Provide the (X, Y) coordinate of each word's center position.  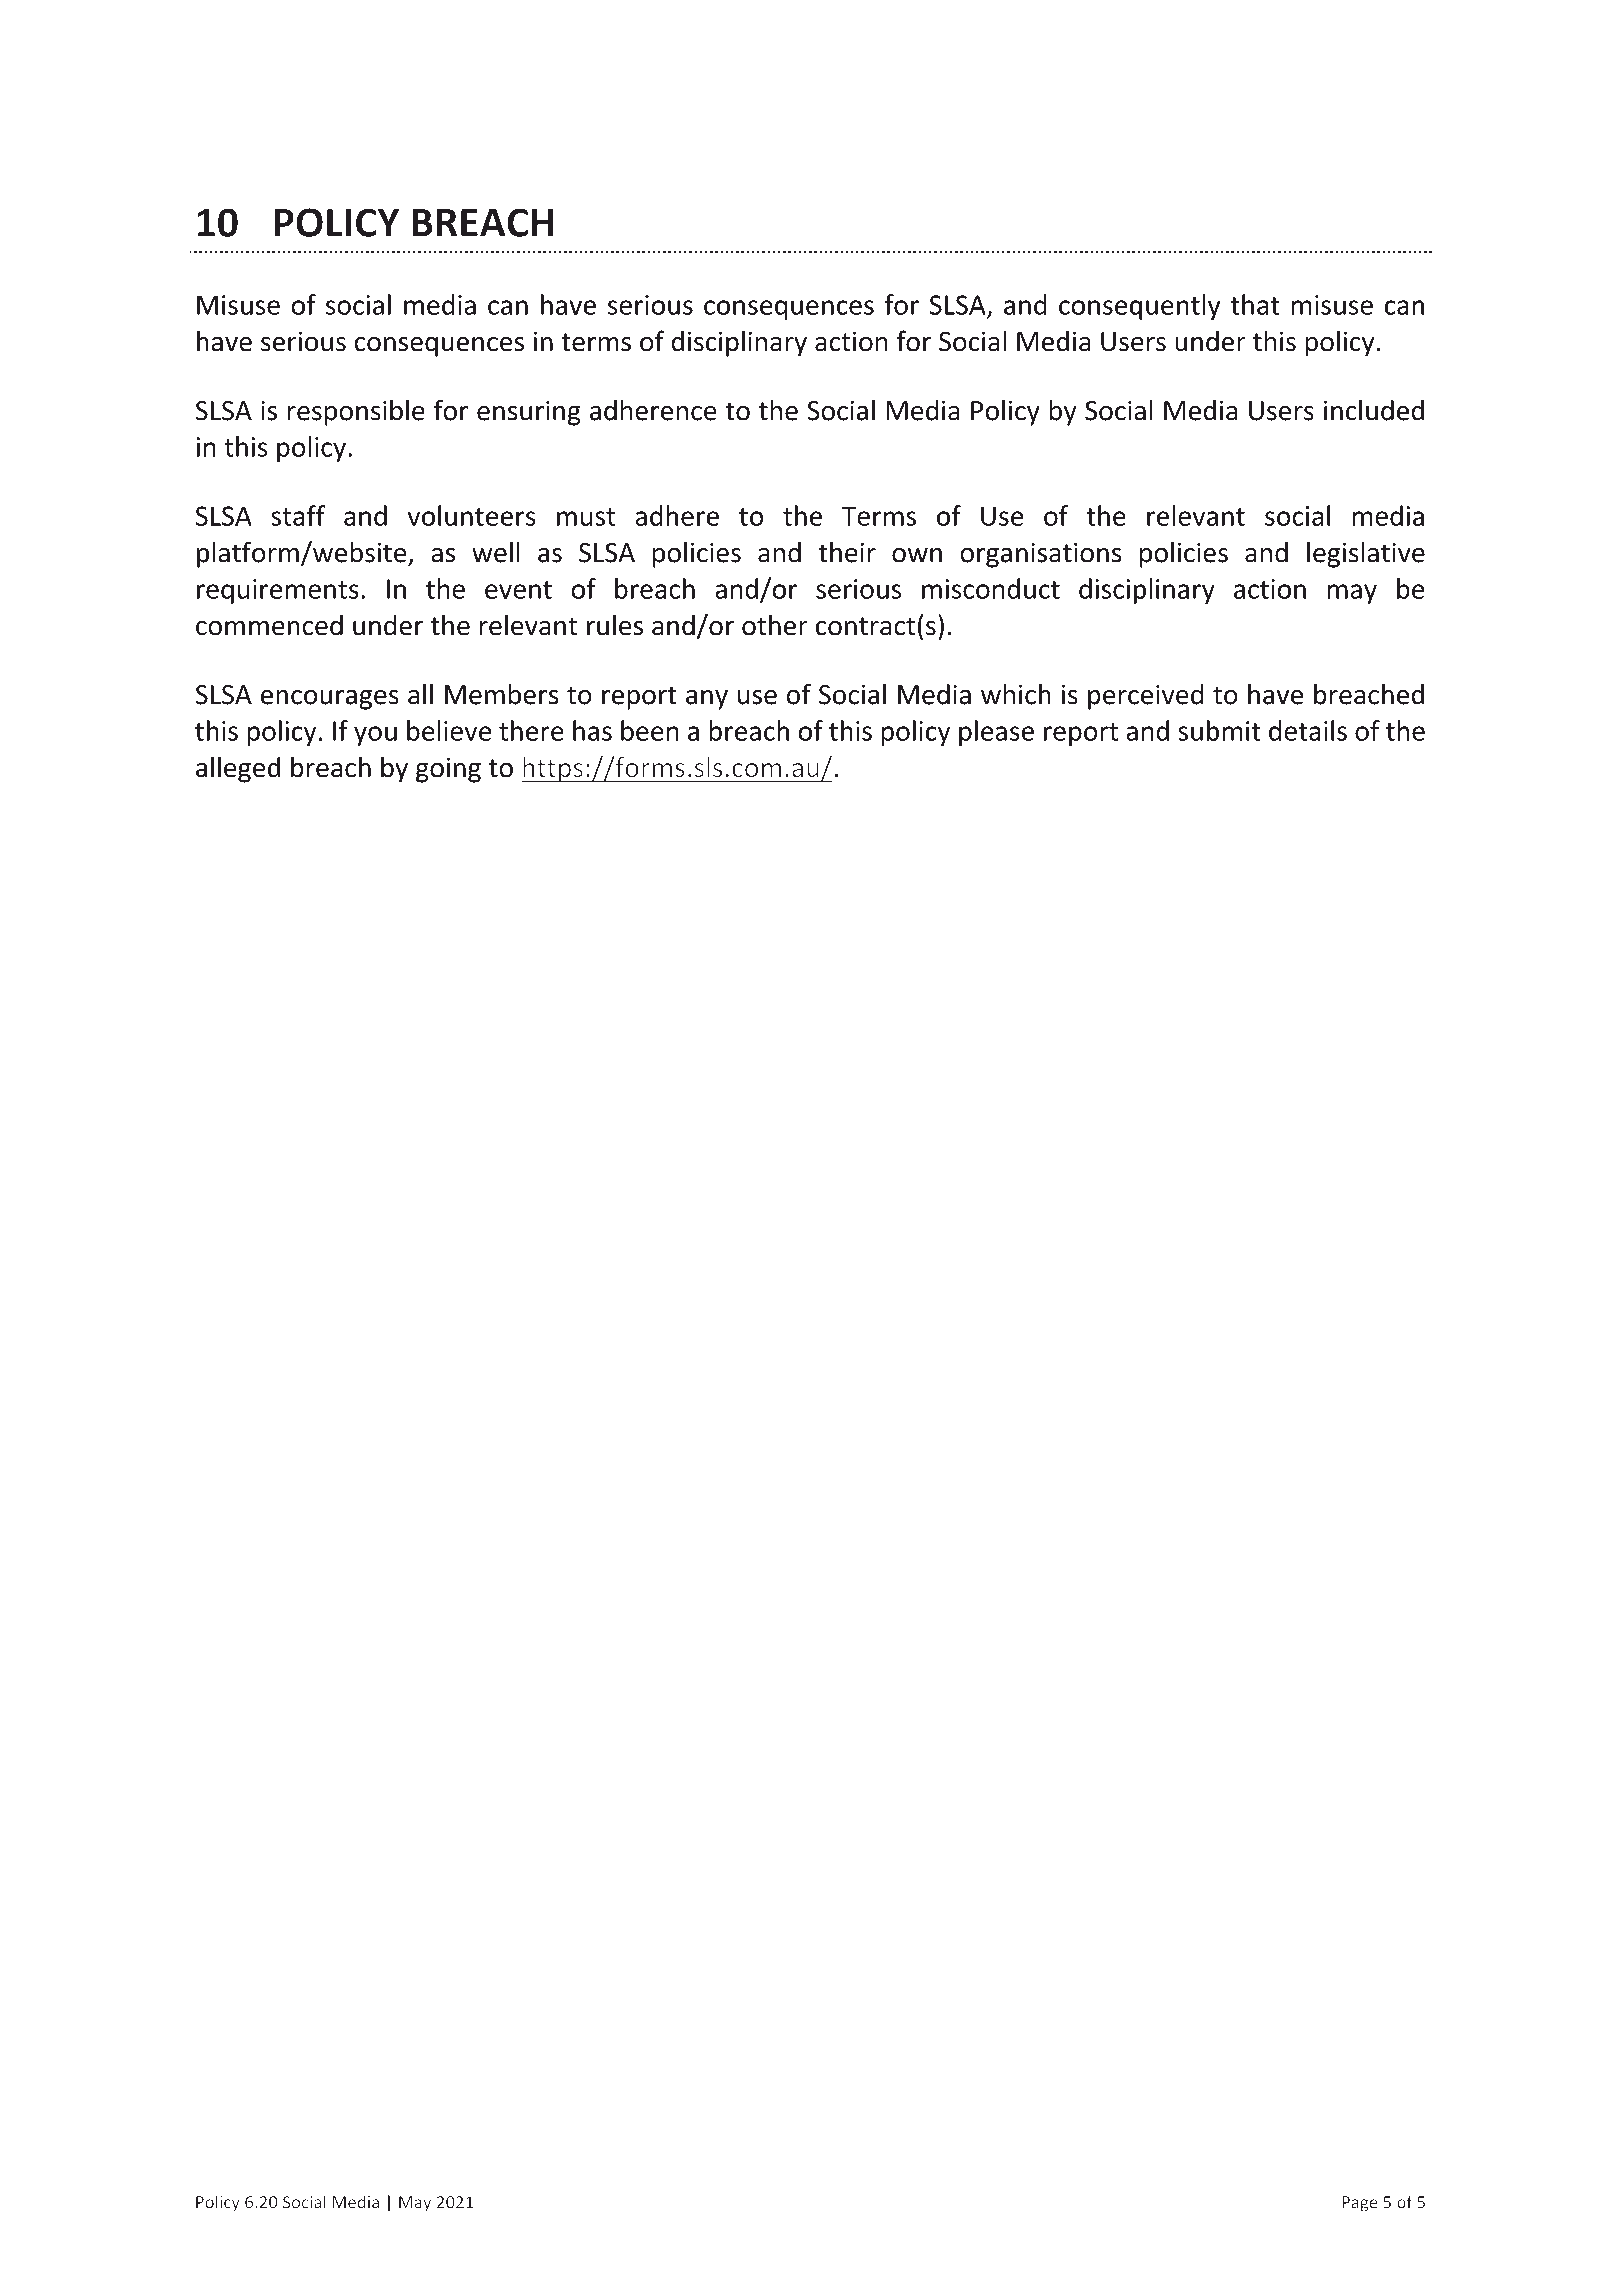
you (375, 736)
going (448, 770)
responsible (356, 412)
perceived (1146, 697)
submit (1219, 730)
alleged (238, 769)
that (1255, 304)
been (650, 730)
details (1308, 730)
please (996, 733)
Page (1359, 2204)
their (847, 552)
